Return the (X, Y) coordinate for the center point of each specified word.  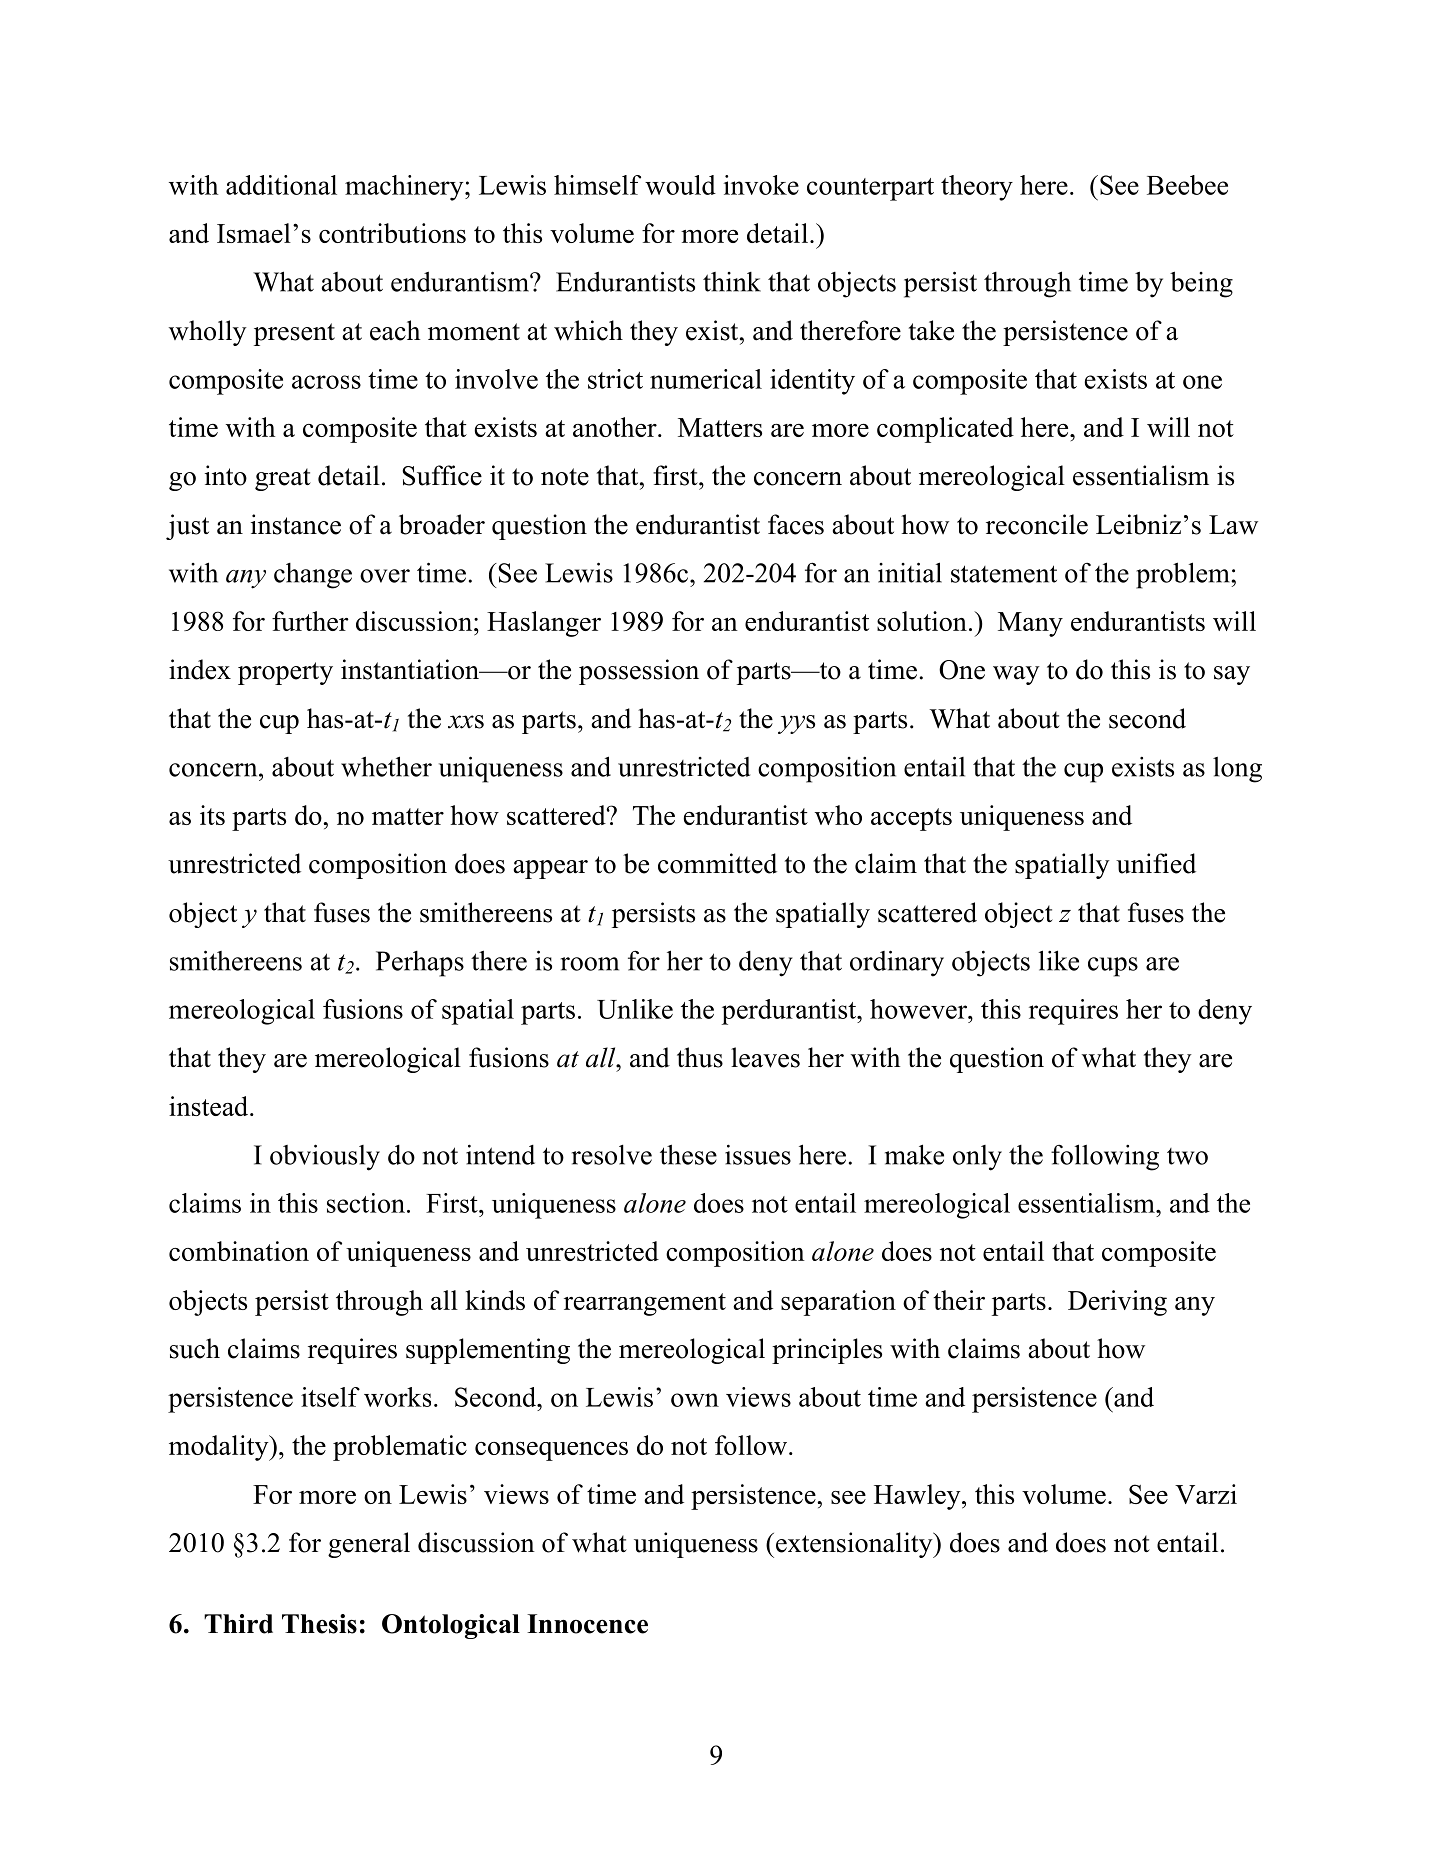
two (1187, 1156)
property (285, 673)
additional (281, 185)
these (688, 1154)
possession (639, 672)
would (680, 185)
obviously (325, 1157)
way (1016, 675)
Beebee (1187, 185)
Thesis (319, 1624)
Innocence (587, 1624)
